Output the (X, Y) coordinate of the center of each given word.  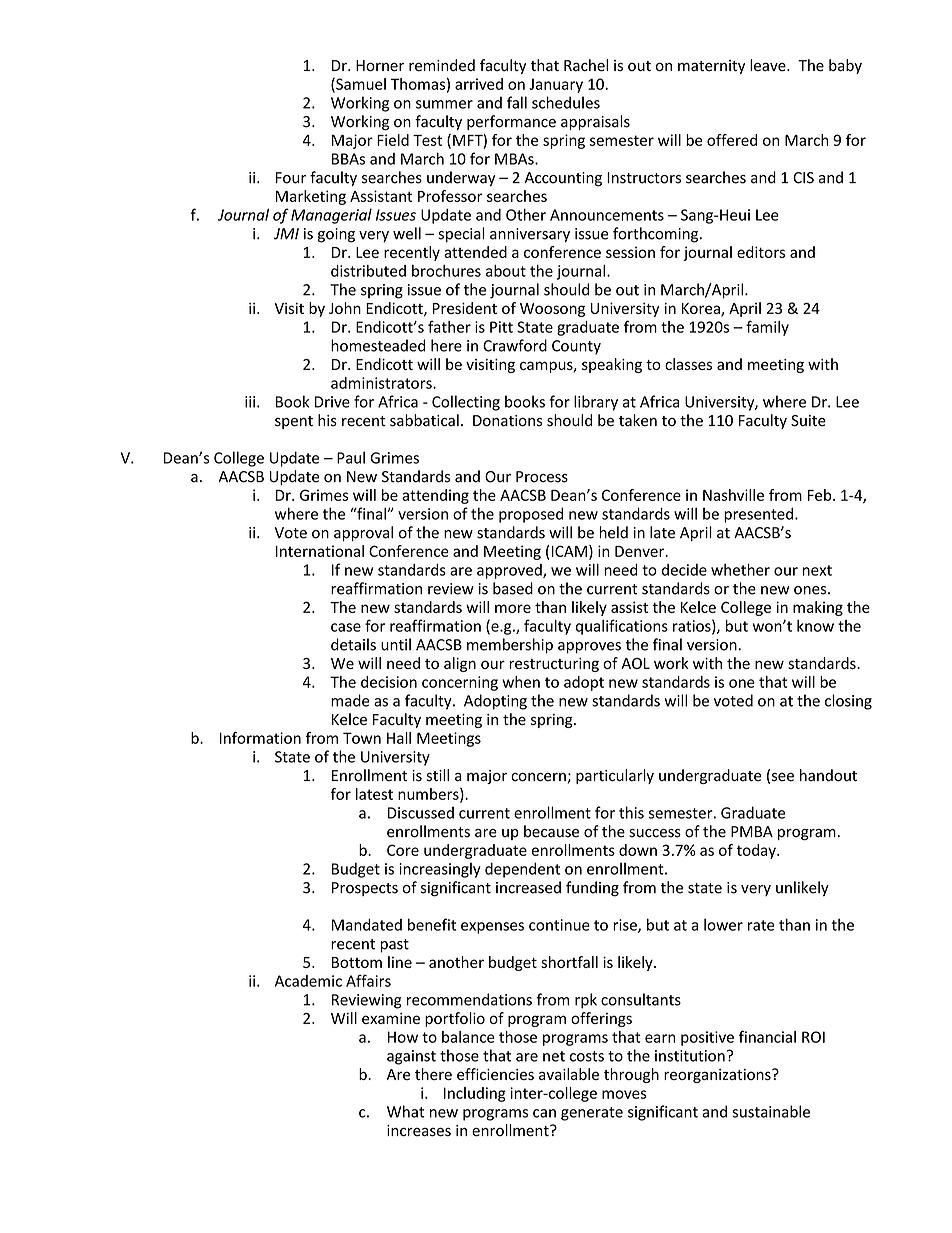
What (406, 1111)
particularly (615, 776)
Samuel (360, 85)
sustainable (771, 1111)
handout (828, 775)
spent (294, 422)
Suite (808, 421)
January (556, 86)
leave (769, 65)
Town (362, 738)
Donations (507, 421)
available (569, 1074)
